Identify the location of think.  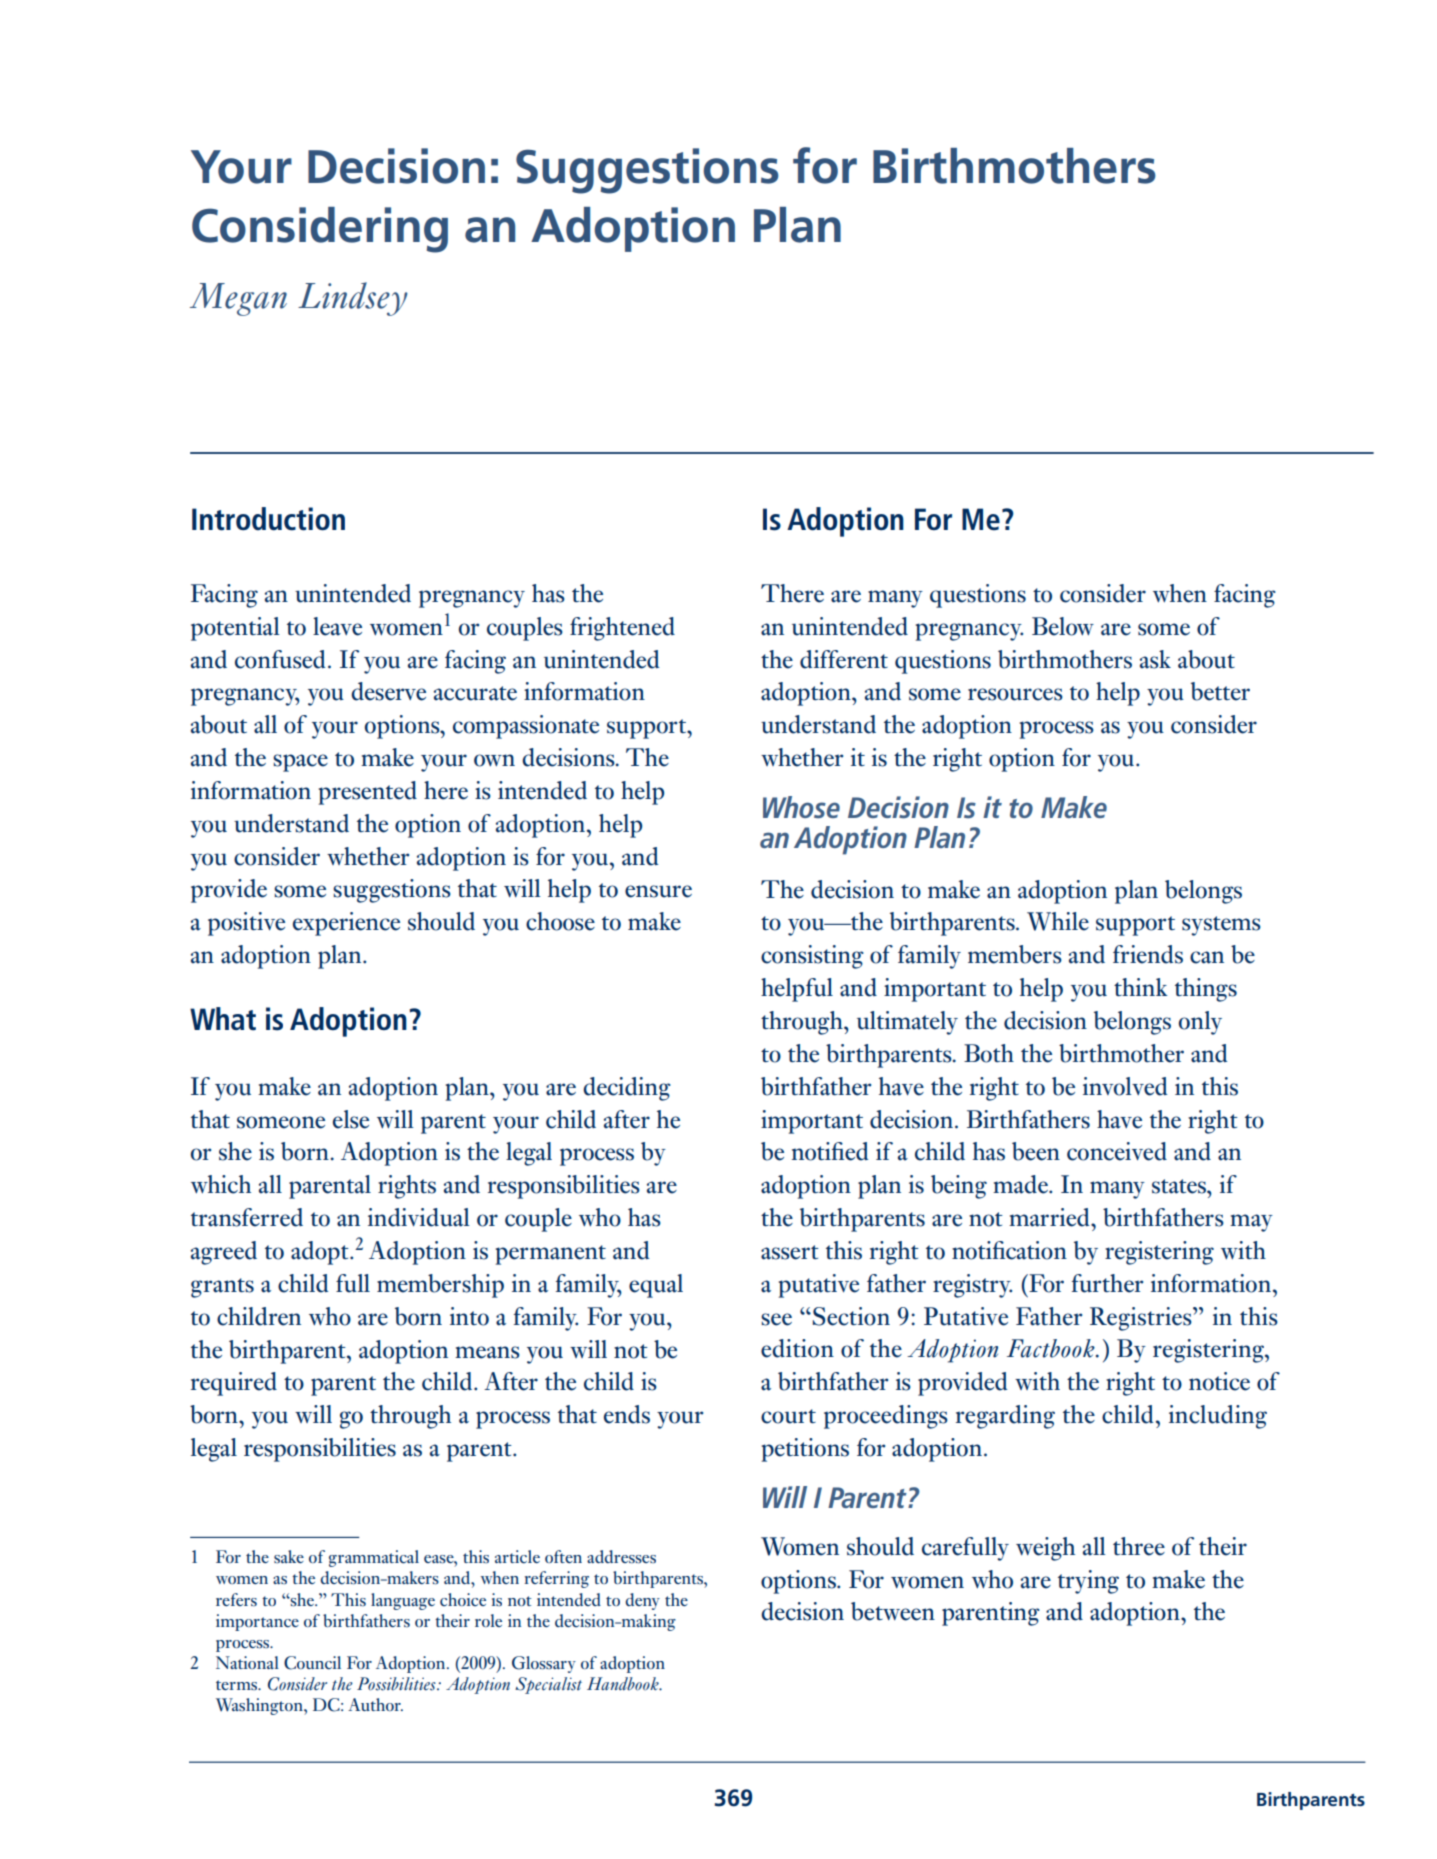
(1141, 987).
